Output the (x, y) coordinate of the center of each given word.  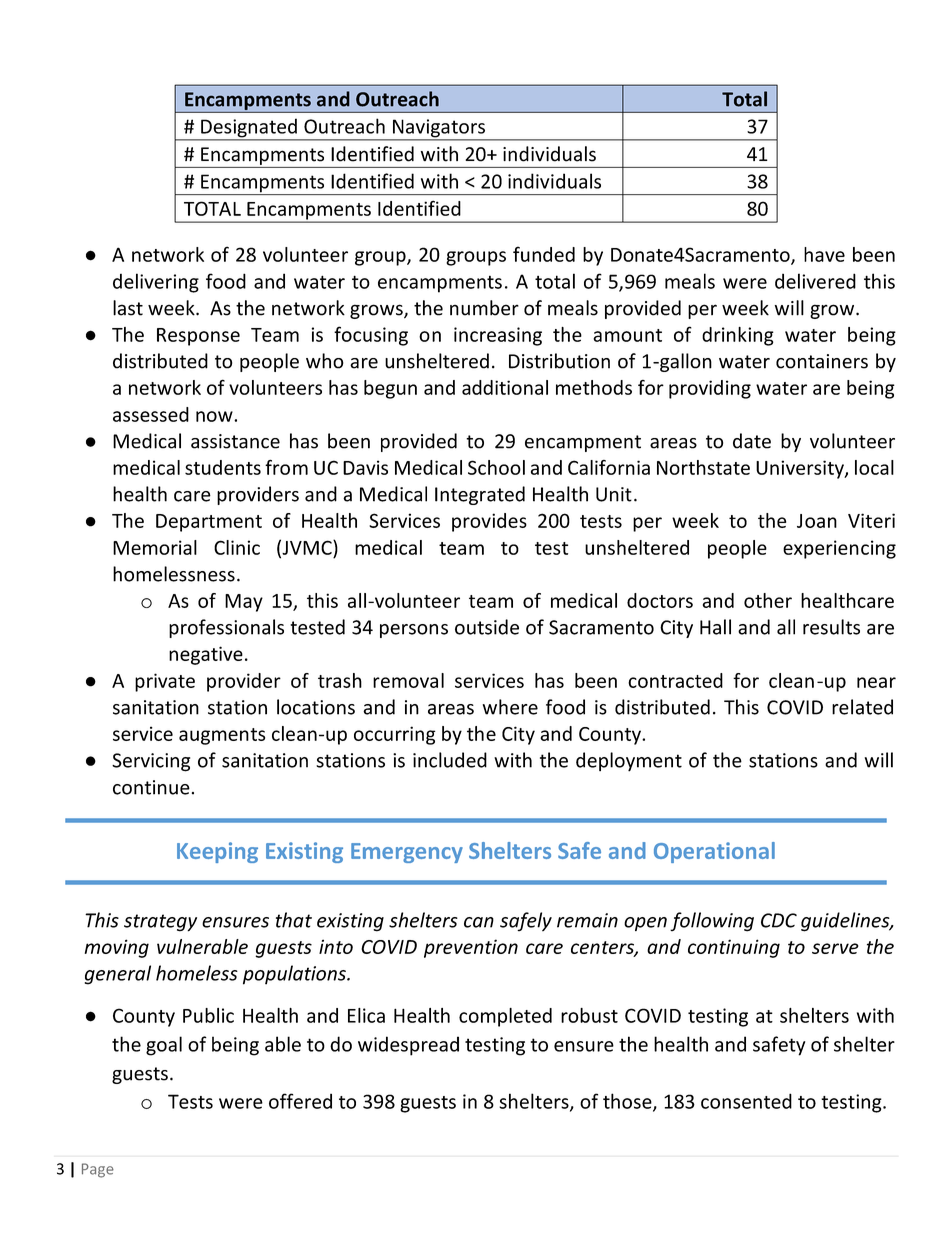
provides (489, 522)
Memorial (155, 547)
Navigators (439, 129)
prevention (471, 948)
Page (98, 1170)
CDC (779, 920)
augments (222, 736)
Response (198, 337)
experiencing (839, 549)
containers (822, 361)
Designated (249, 129)
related (862, 707)
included (450, 760)
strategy (160, 923)
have (824, 254)
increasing (498, 336)
